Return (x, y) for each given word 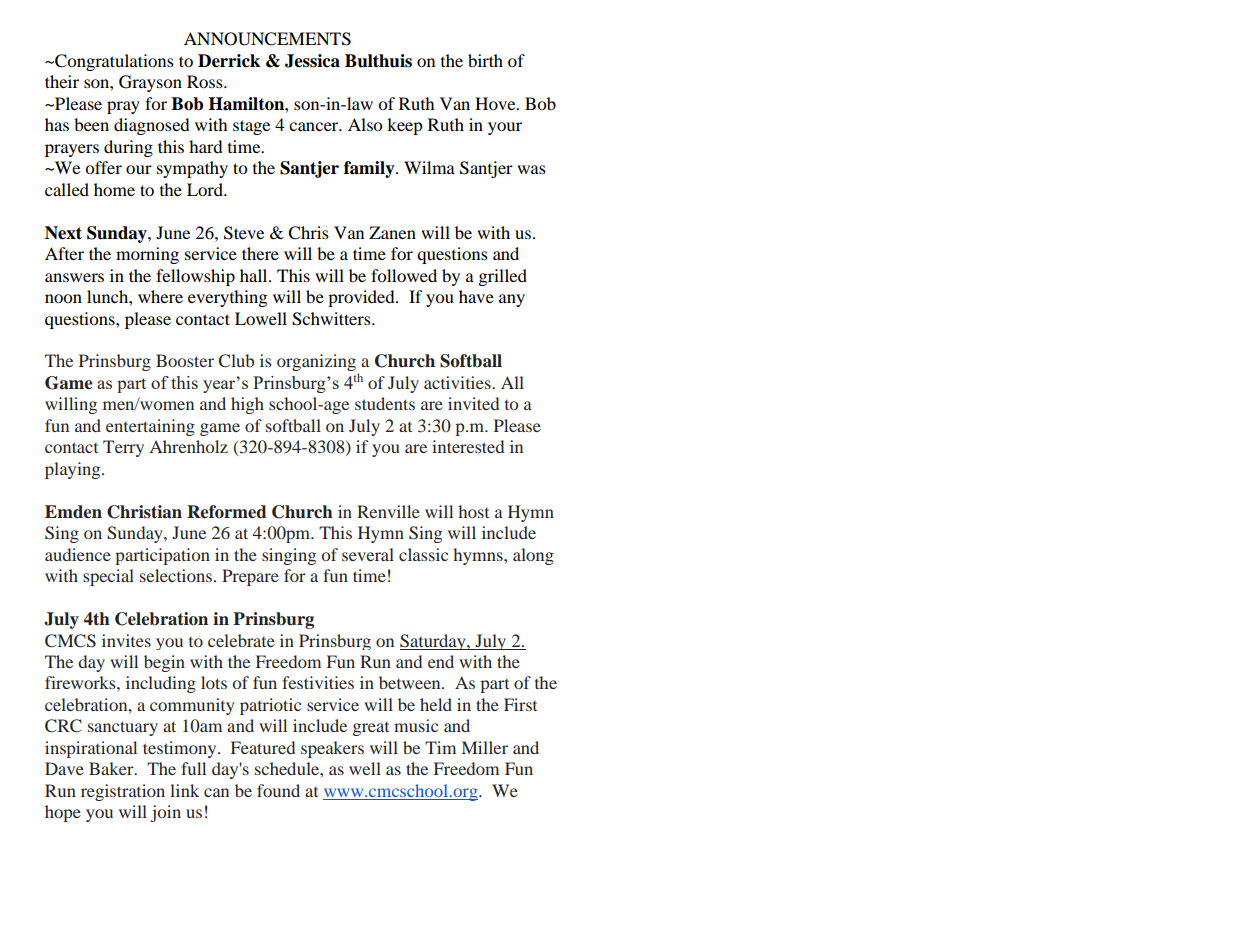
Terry (123, 448)
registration (123, 792)
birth (485, 60)
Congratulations (113, 62)
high (247, 405)
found (278, 790)
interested (468, 446)
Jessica (312, 61)
